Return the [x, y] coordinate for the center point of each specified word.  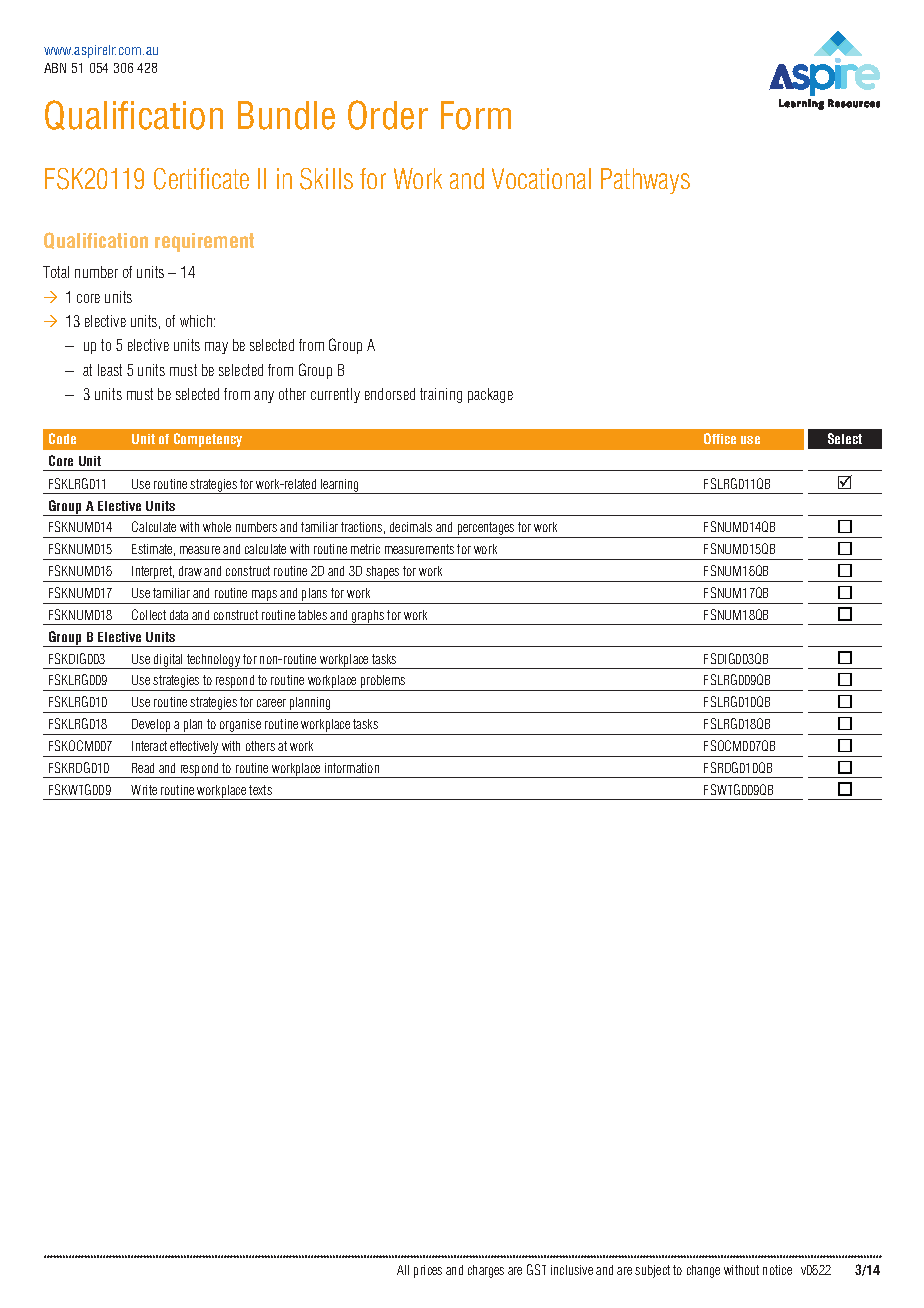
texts [260, 790]
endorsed [390, 394]
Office [720, 438]
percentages [486, 530]
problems [383, 683]
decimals [411, 527]
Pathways [645, 181]
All [403, 1270]
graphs [368, 617]
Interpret [153, 574]
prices [428, 1271]
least [110, 370]
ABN [55, 68]
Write [144, 790]
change [703, 1271]
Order [388, 115]
